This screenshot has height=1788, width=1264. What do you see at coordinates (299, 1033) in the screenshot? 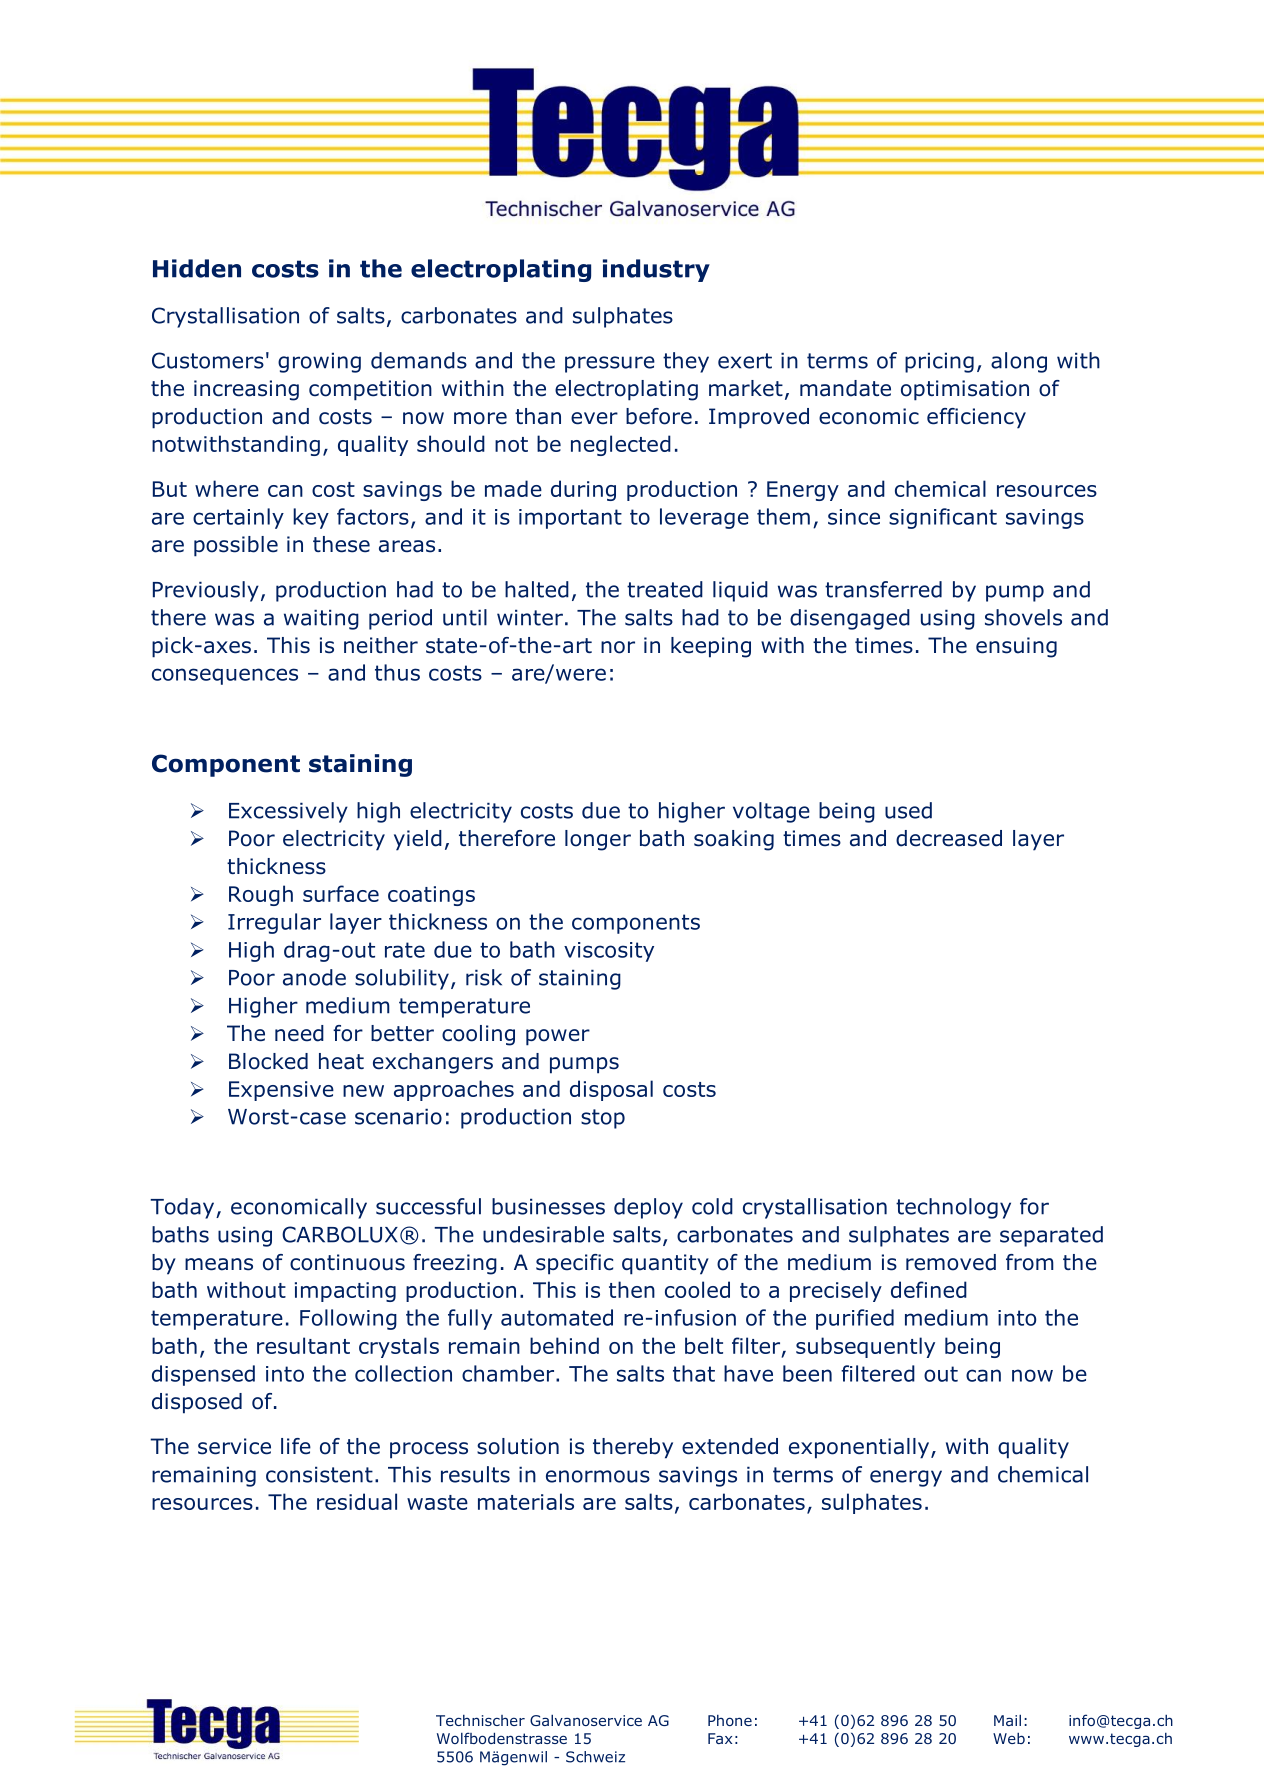
I see `need` at bounding box center [299, 1033].
